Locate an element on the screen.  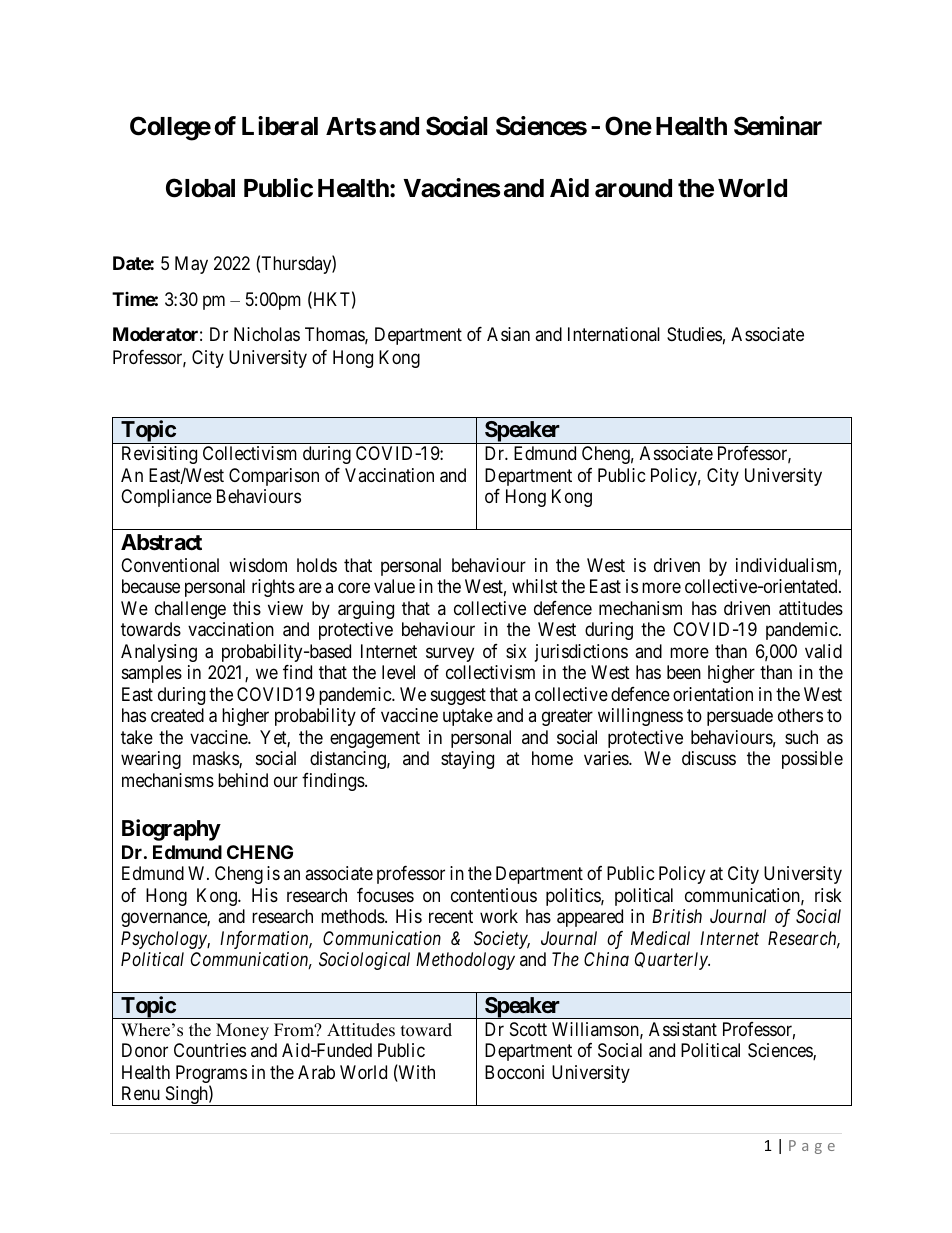
around is located at coordinates (633, 188).
